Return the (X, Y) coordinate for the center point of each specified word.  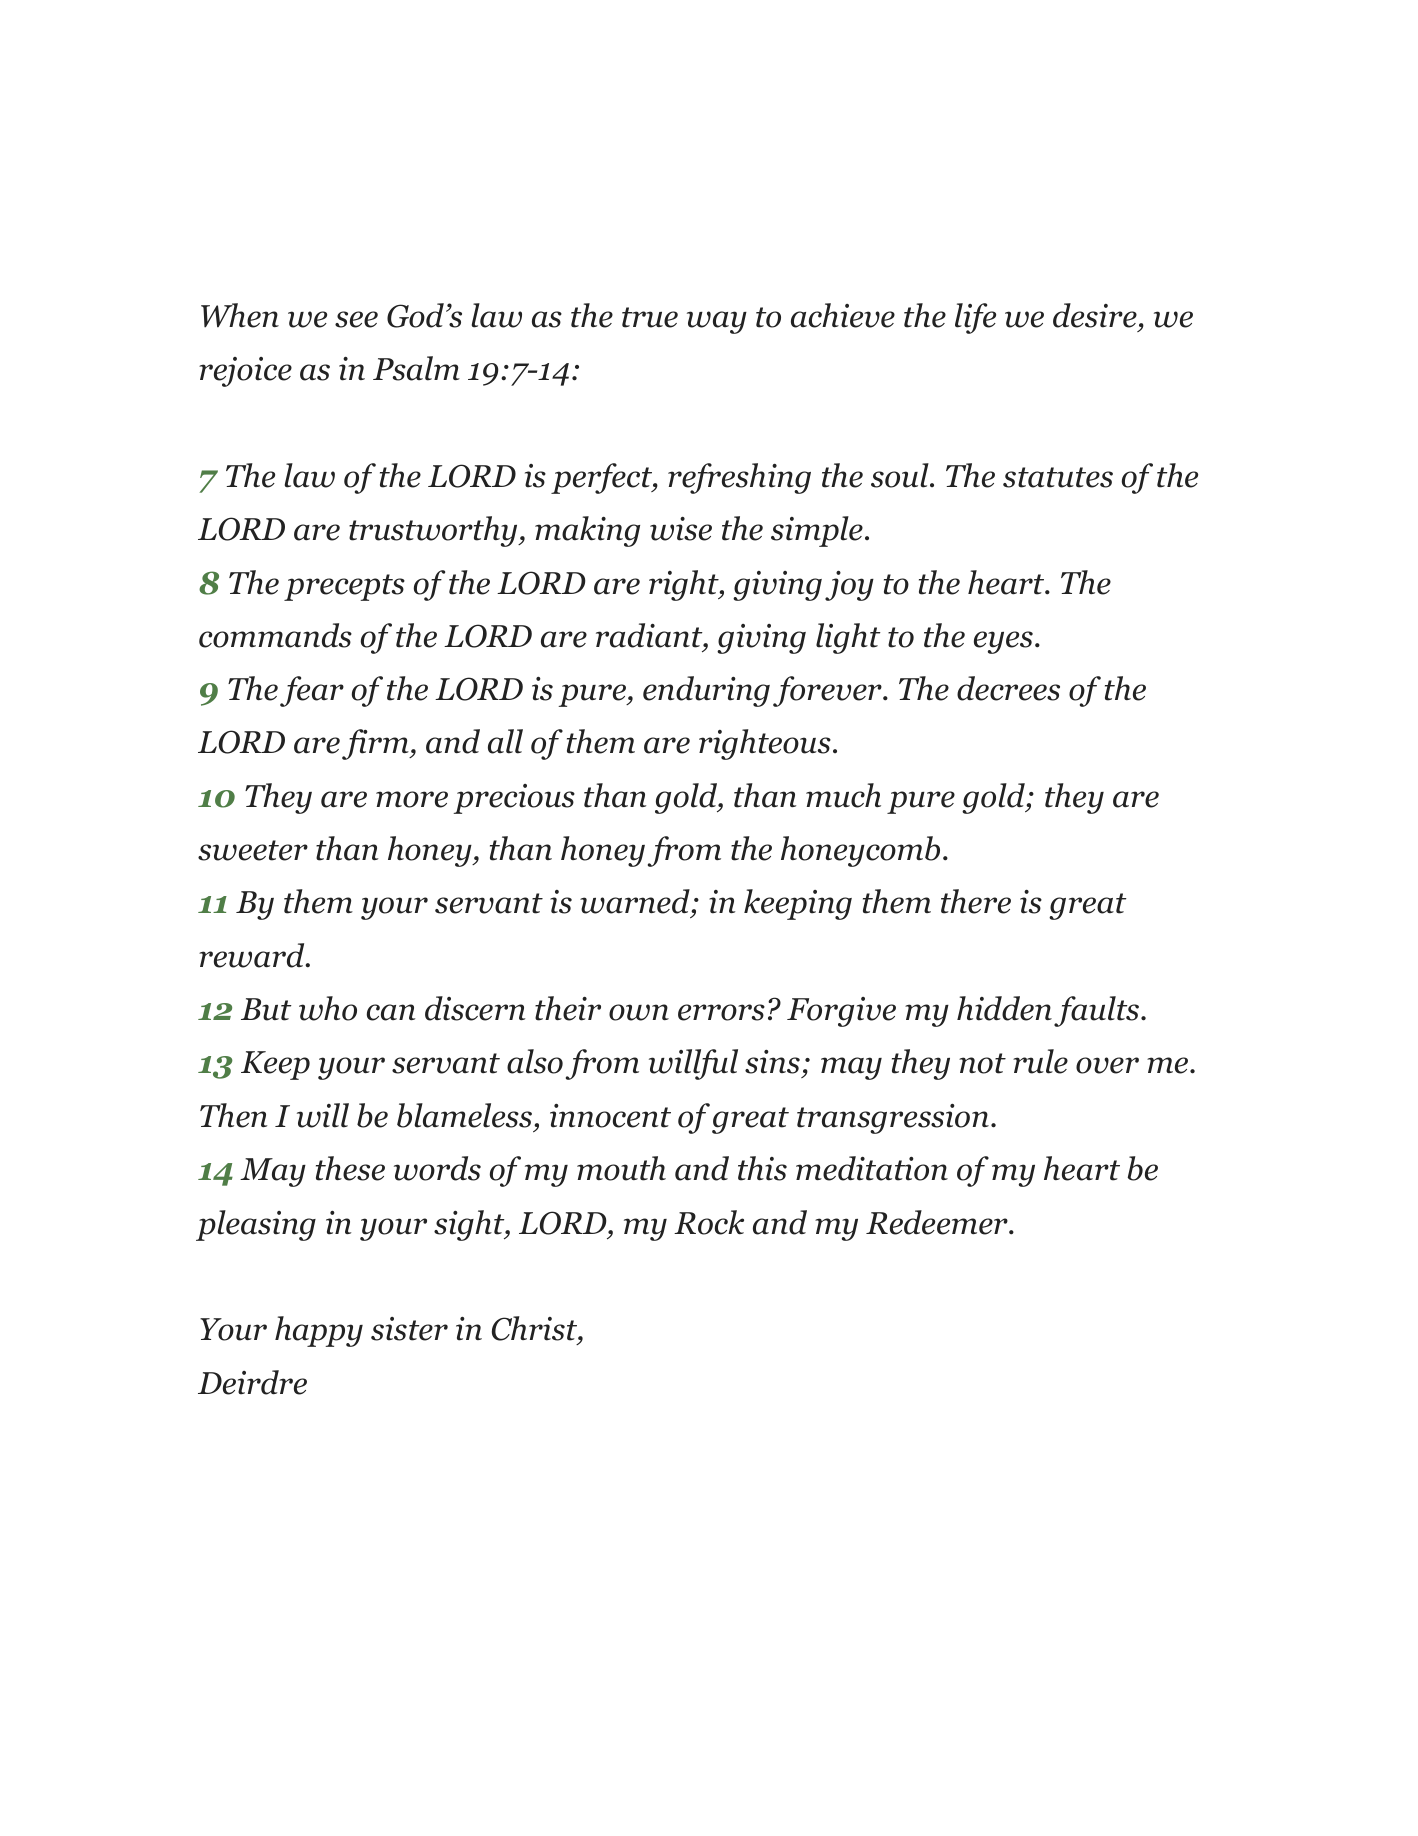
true (650, 317)
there (976, 901)
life (975, 318)
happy (319, 1331)
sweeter (253, 850)
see (356, 319)
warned (636, 903)
